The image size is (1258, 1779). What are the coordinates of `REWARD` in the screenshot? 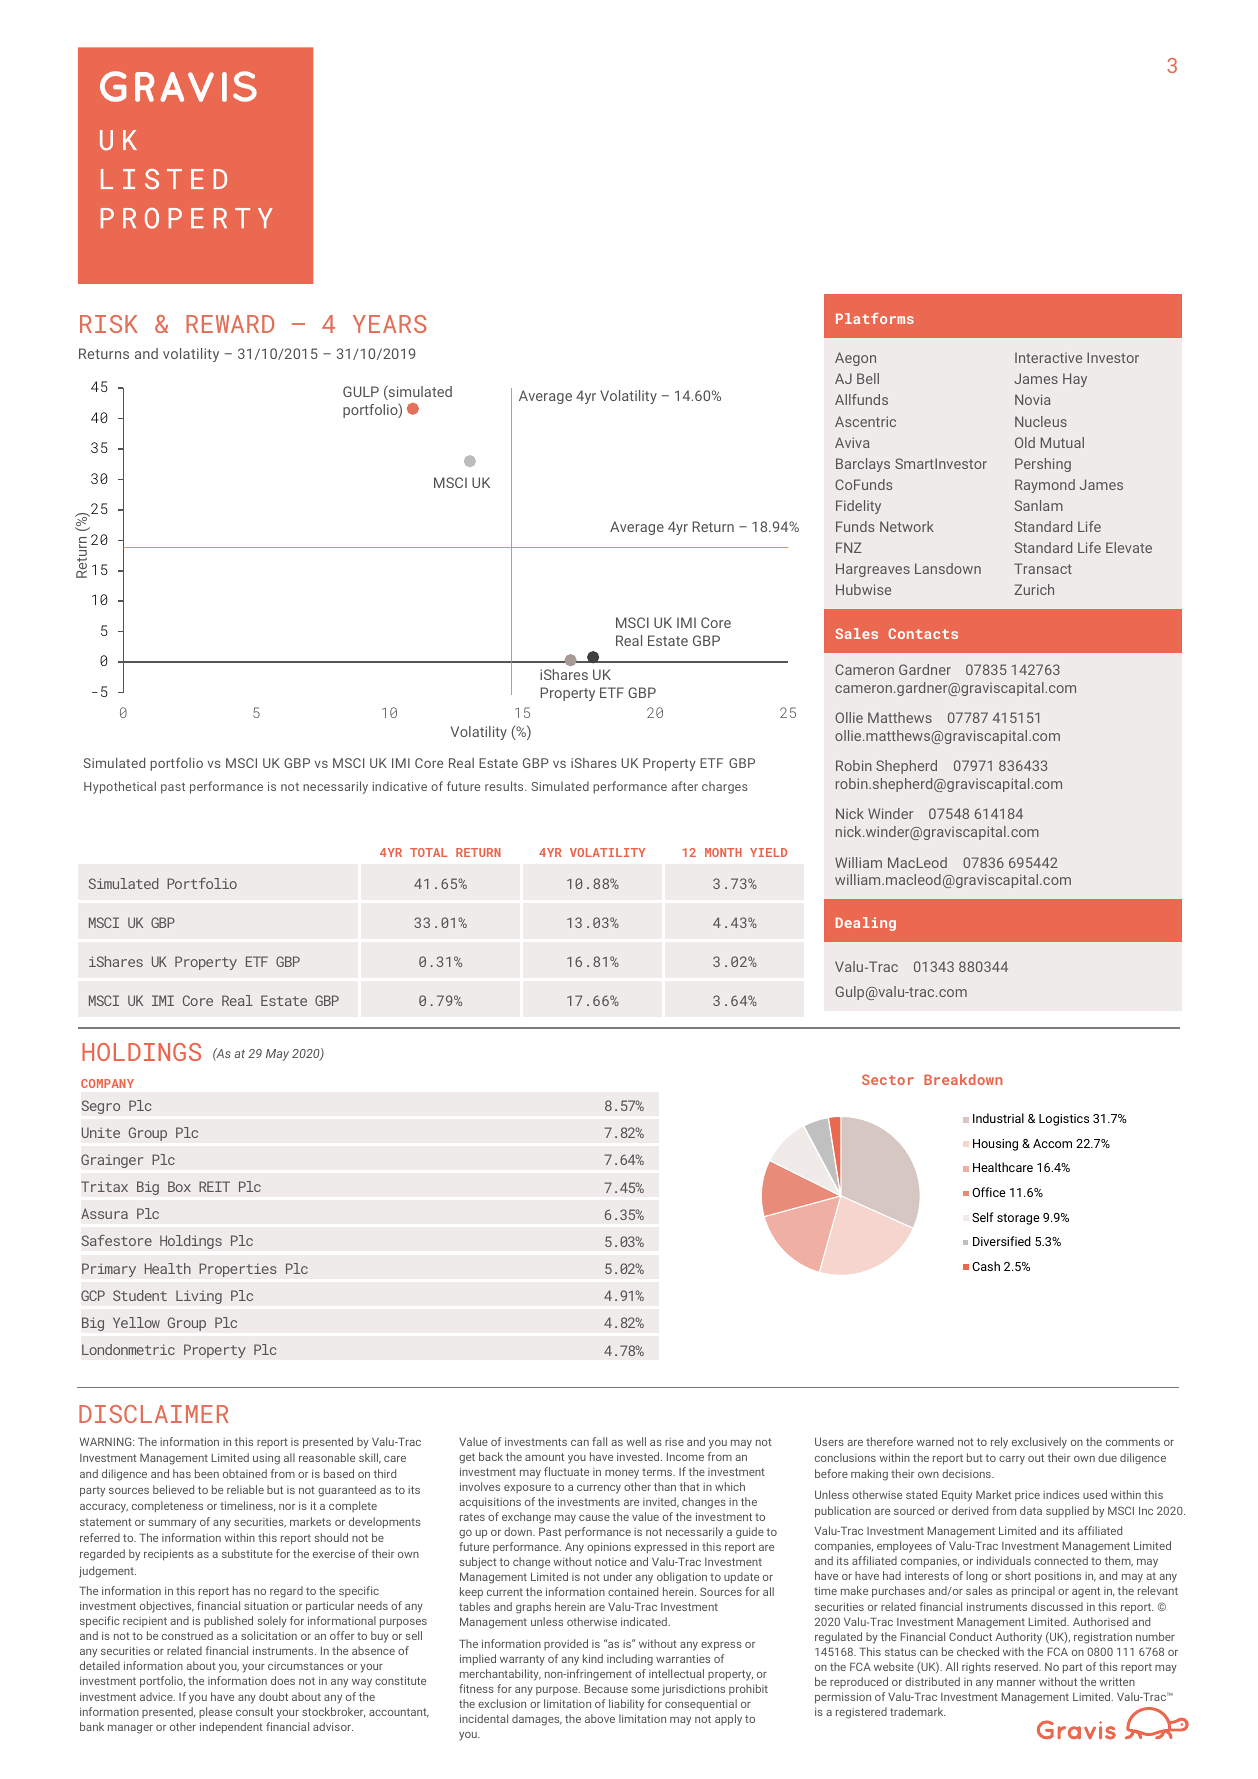 It's located at (230, 324).
